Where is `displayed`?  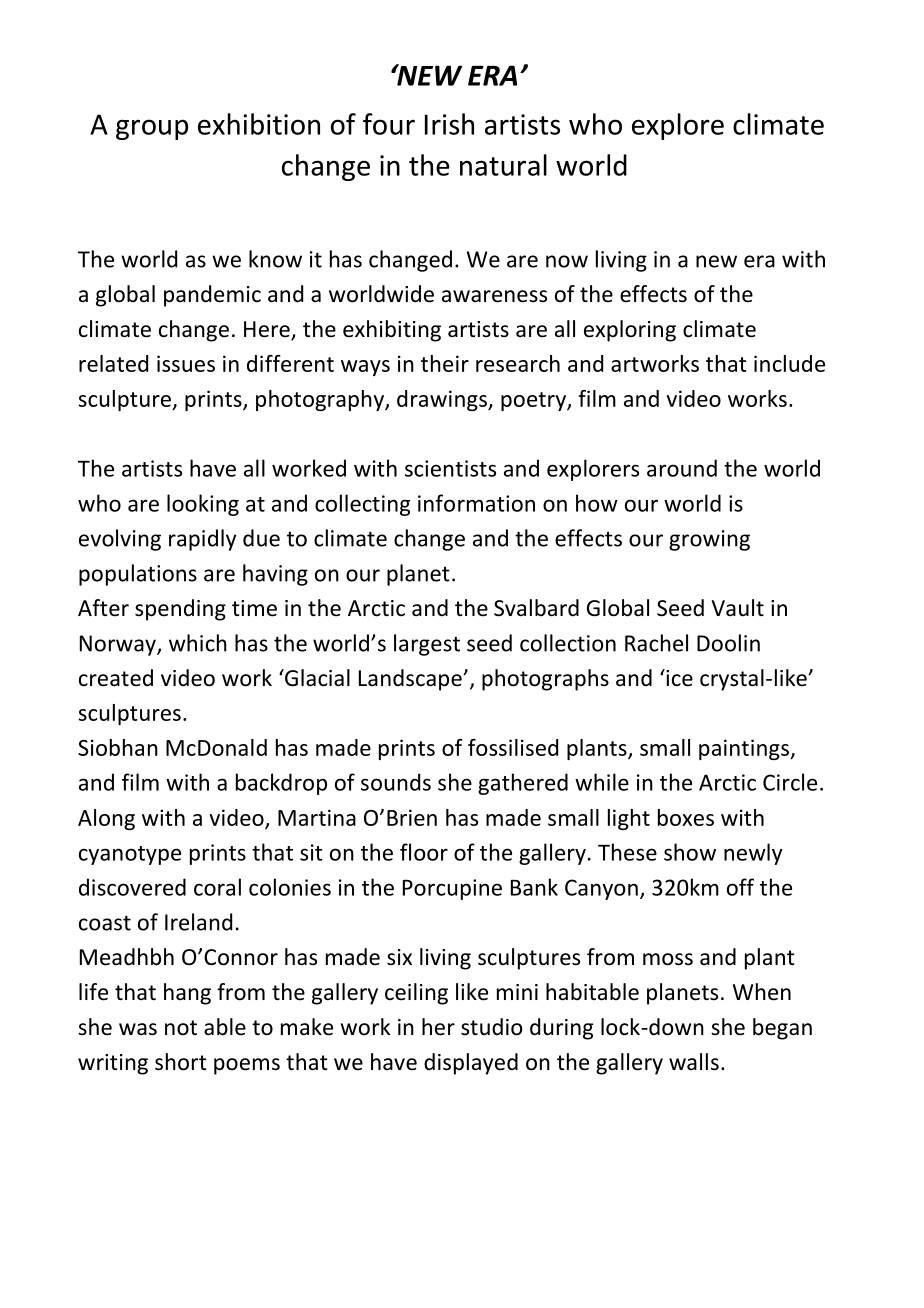
displayed is located at coordinates (471, 1064).
